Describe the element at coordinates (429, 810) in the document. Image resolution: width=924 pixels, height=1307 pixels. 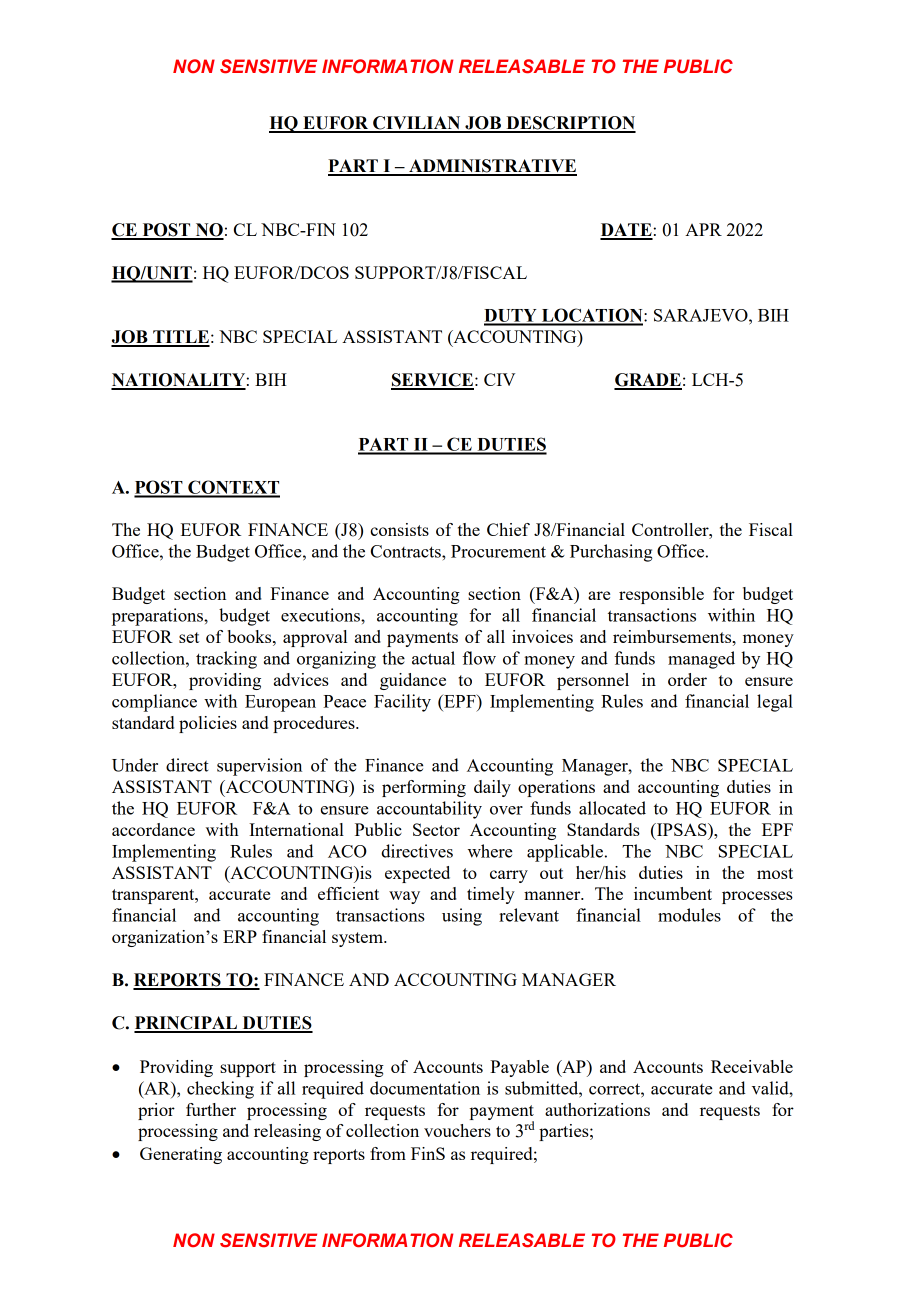
I see `accountability` at that location.
